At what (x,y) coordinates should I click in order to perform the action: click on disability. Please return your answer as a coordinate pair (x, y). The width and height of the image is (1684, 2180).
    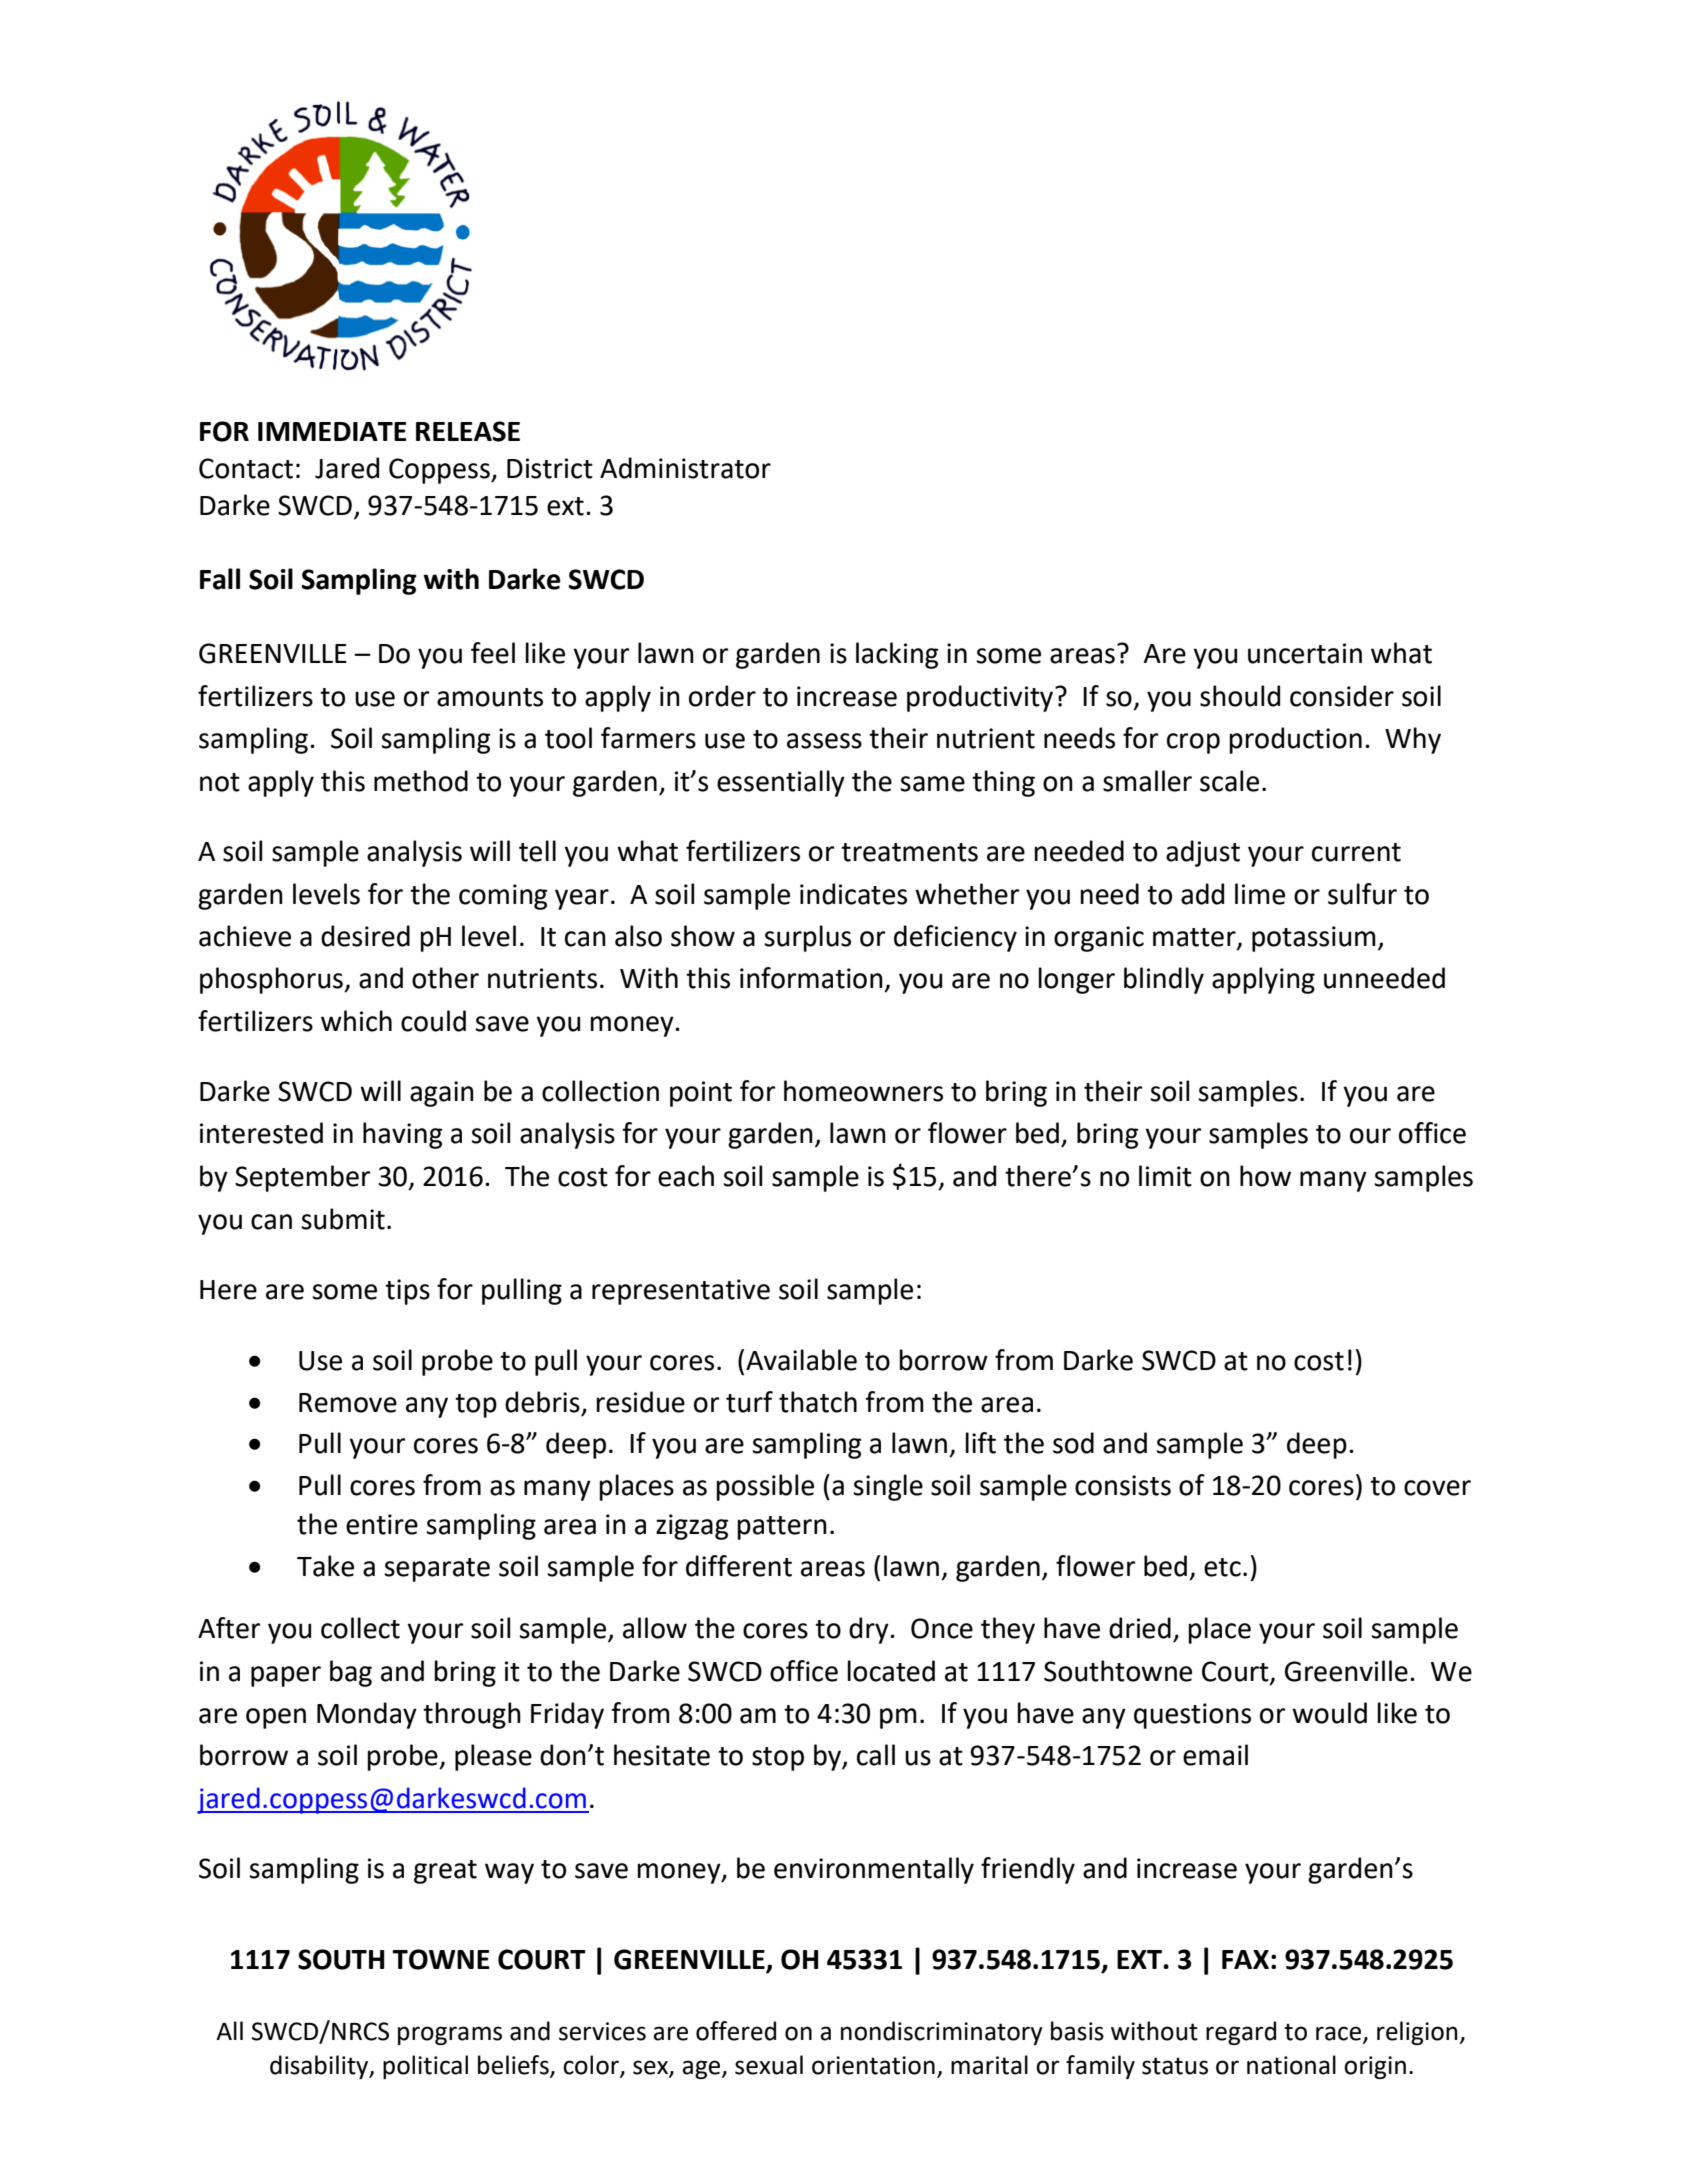
    Looking at the image, I should click on (320, 2067).
